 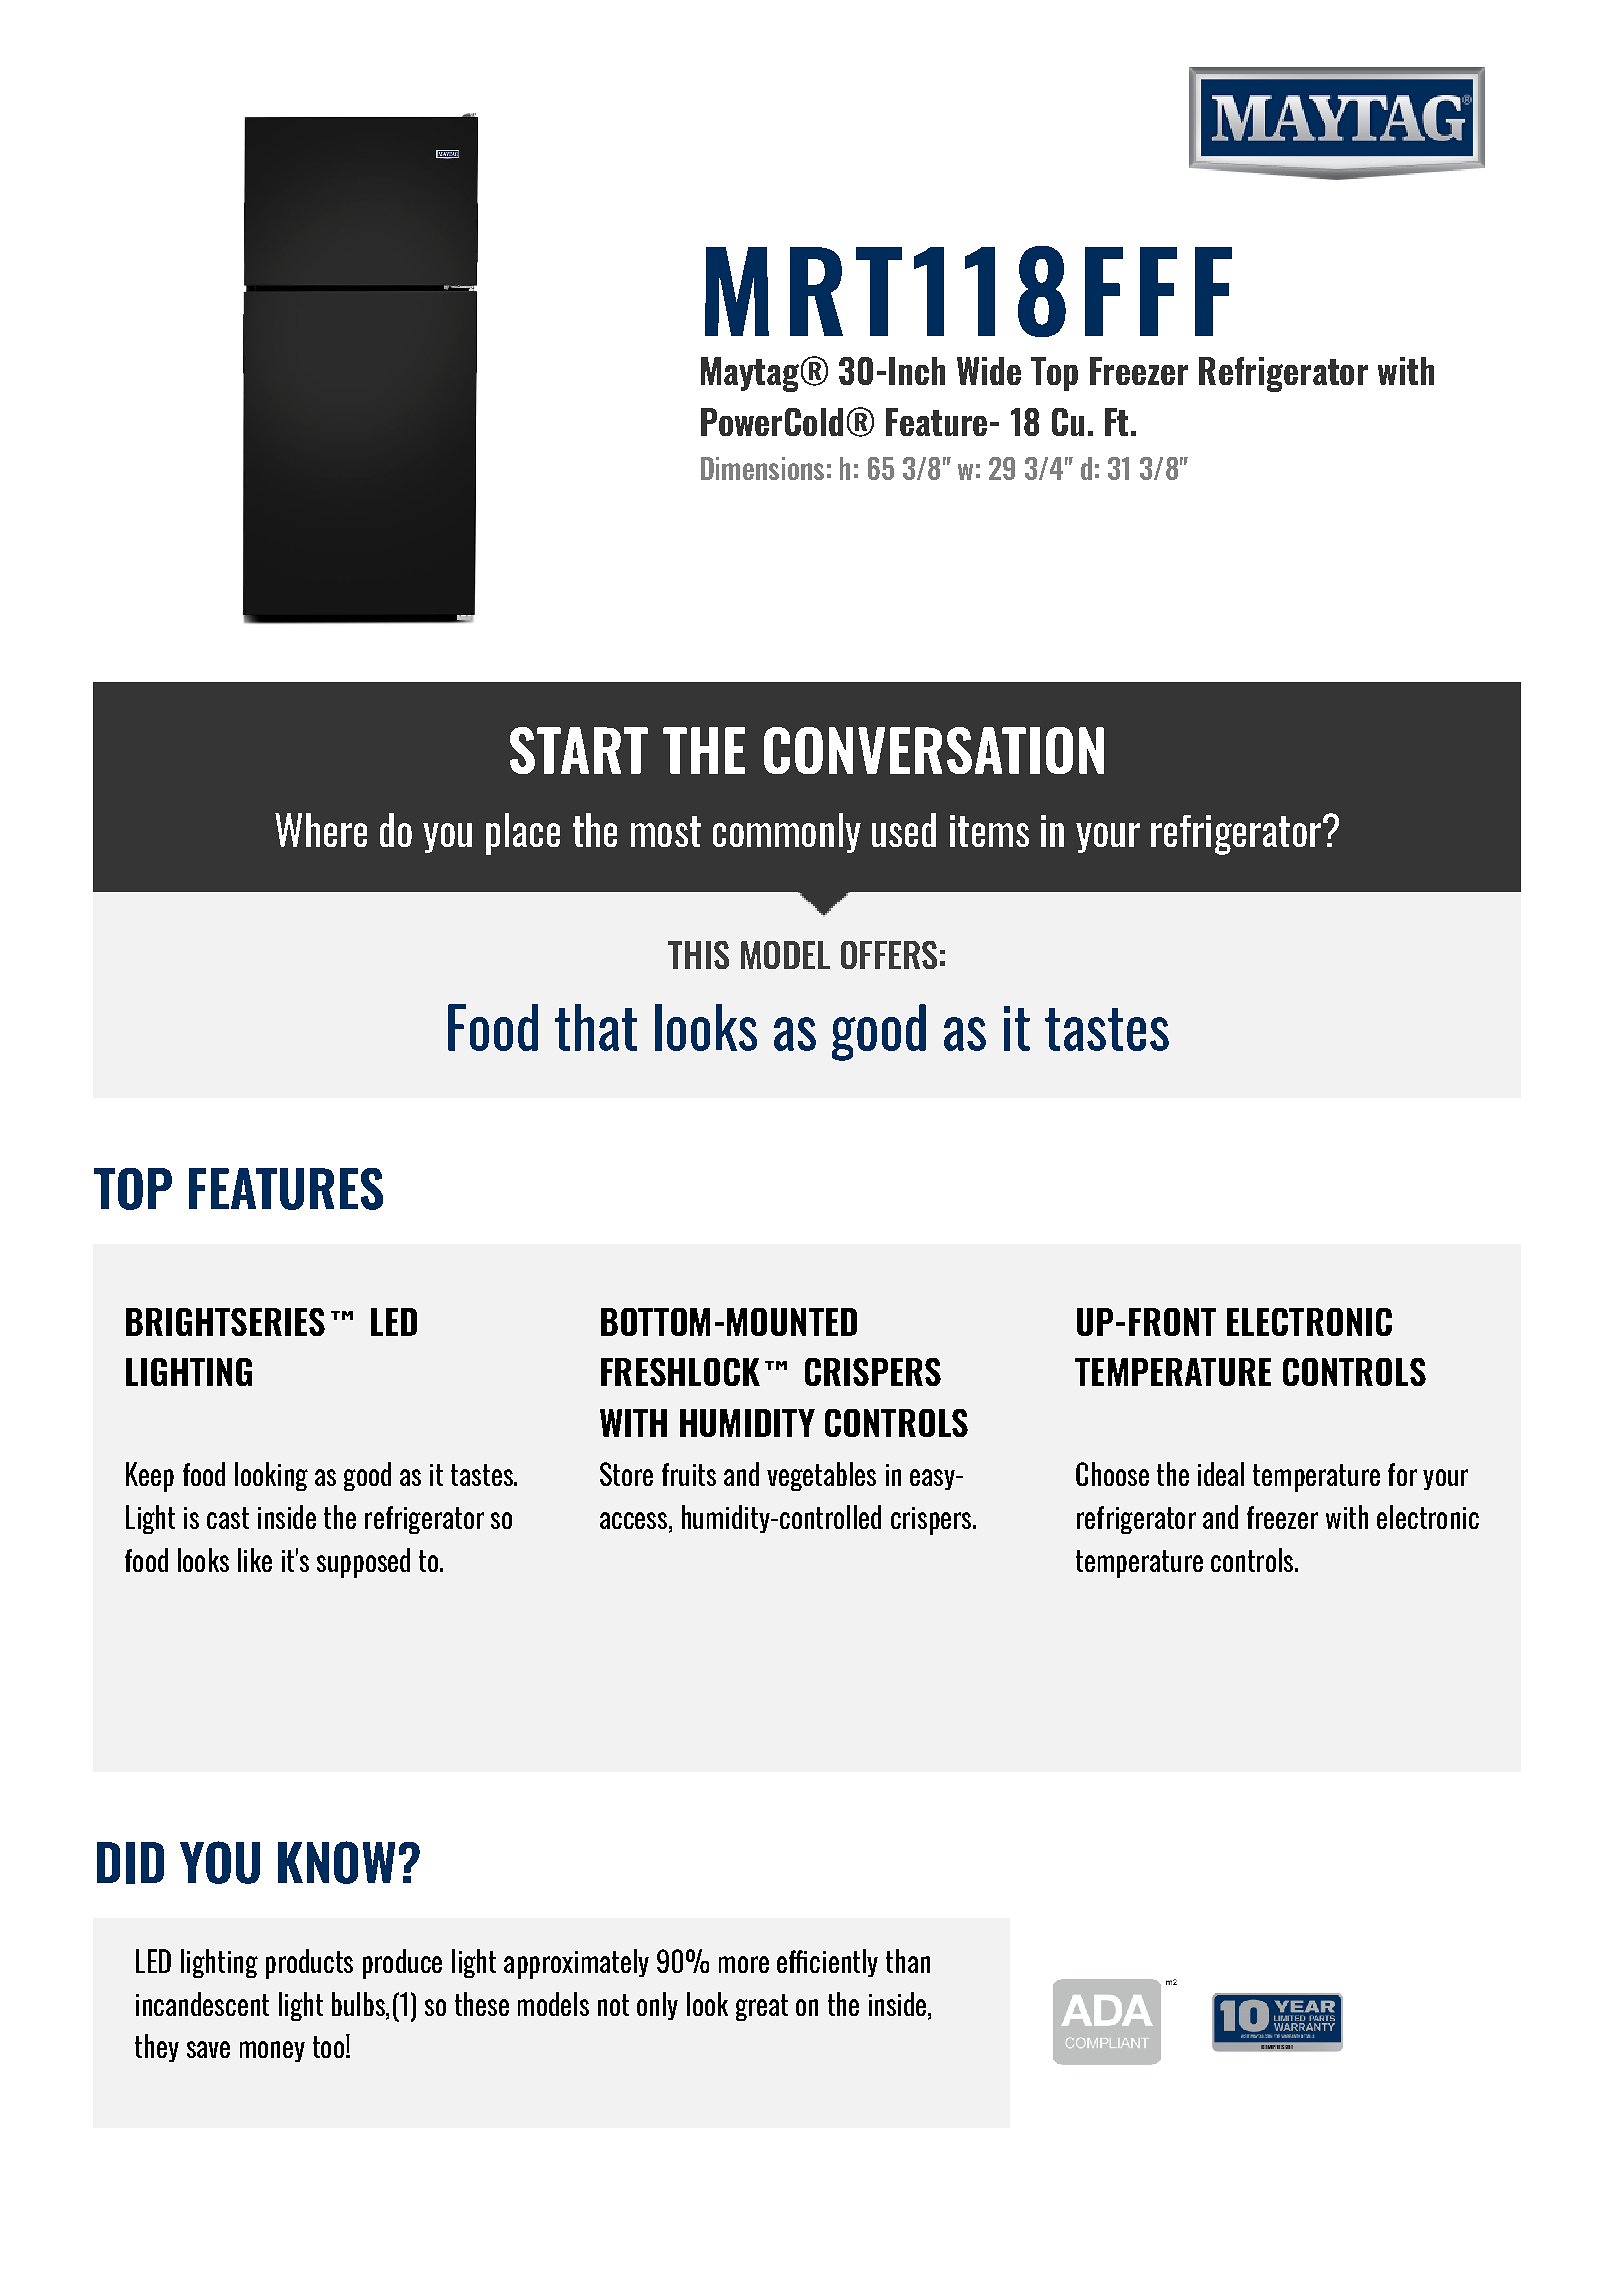 What do you see at coordinates (309, 1964) in the screenshot?
I see `products` at bounding box center [309, 1964].
